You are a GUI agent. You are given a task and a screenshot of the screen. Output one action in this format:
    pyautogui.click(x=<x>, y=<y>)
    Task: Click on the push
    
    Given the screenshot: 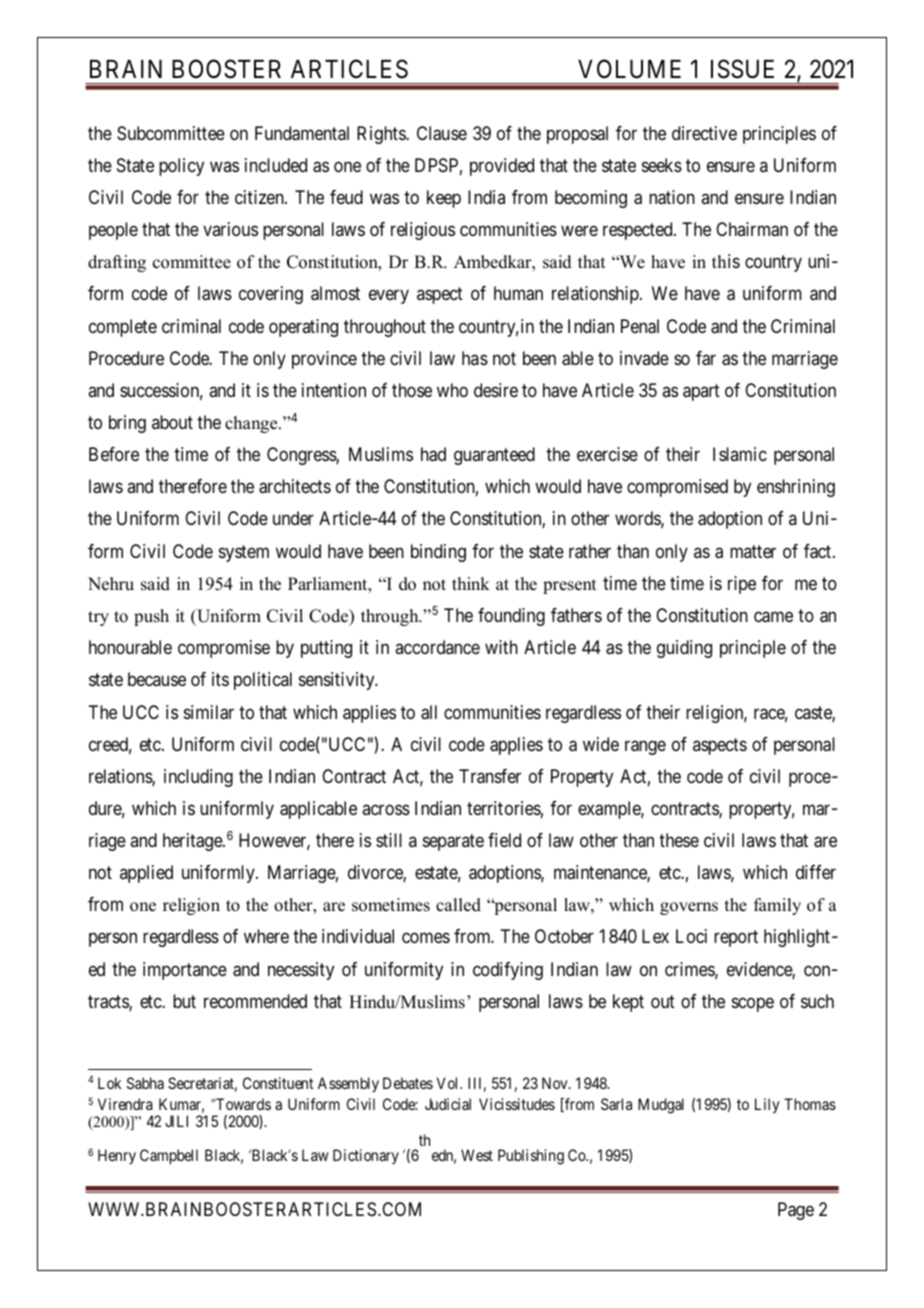 What is the action you would take?
    pyautogui.click(x=151, y=617)
